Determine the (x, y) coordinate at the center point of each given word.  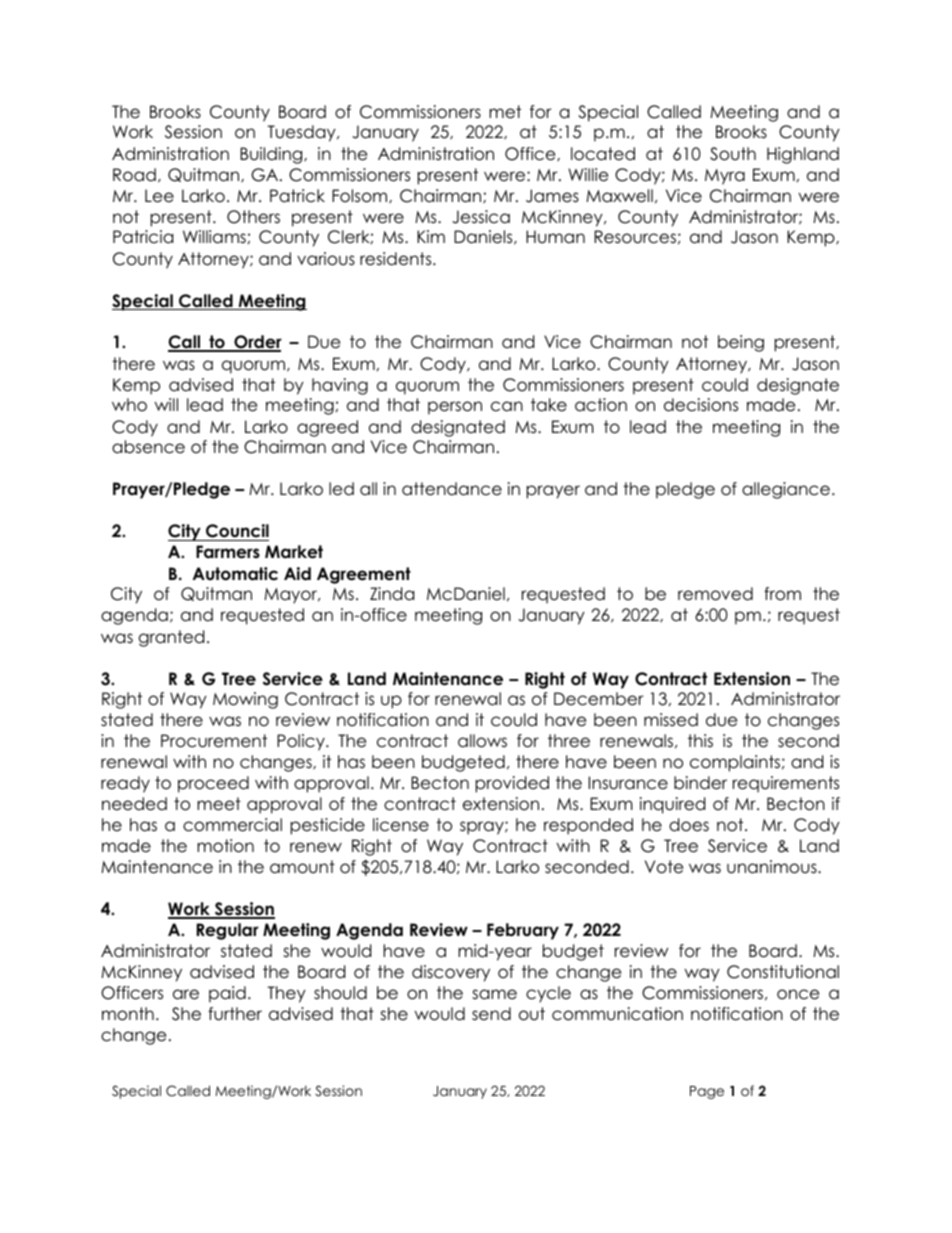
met (505, 112)
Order (257, 343)
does (689, 825)
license (401, 825)
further (235, 1014)
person (455, 408)
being (741, 343)
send (491, 1014)
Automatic (235, 574)
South (733, 154)
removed (715, 594)
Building (272, 155)
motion (225, 846)
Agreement (364, 575)
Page (707, 1092)
